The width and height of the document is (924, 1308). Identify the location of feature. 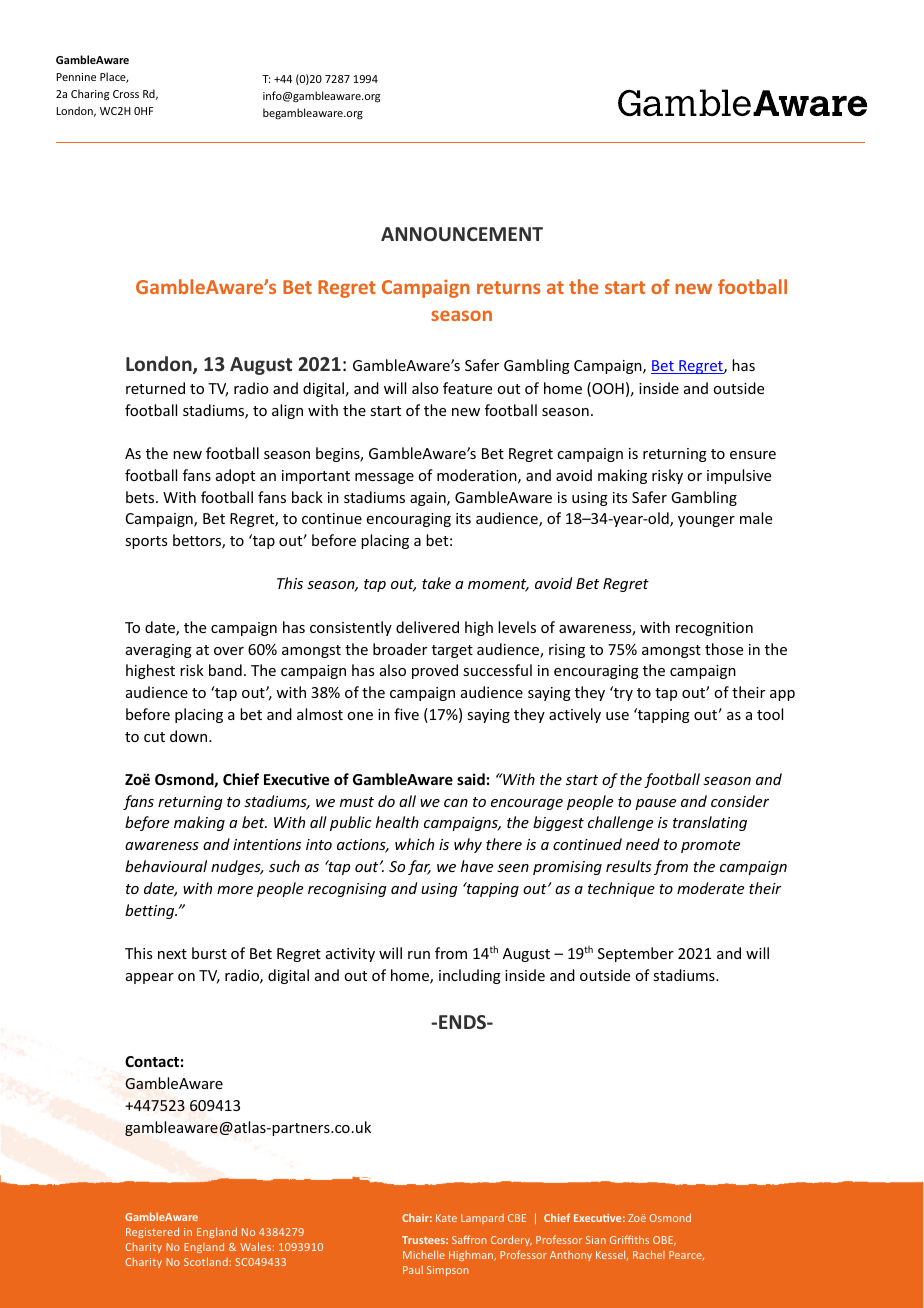
(467, 388).
